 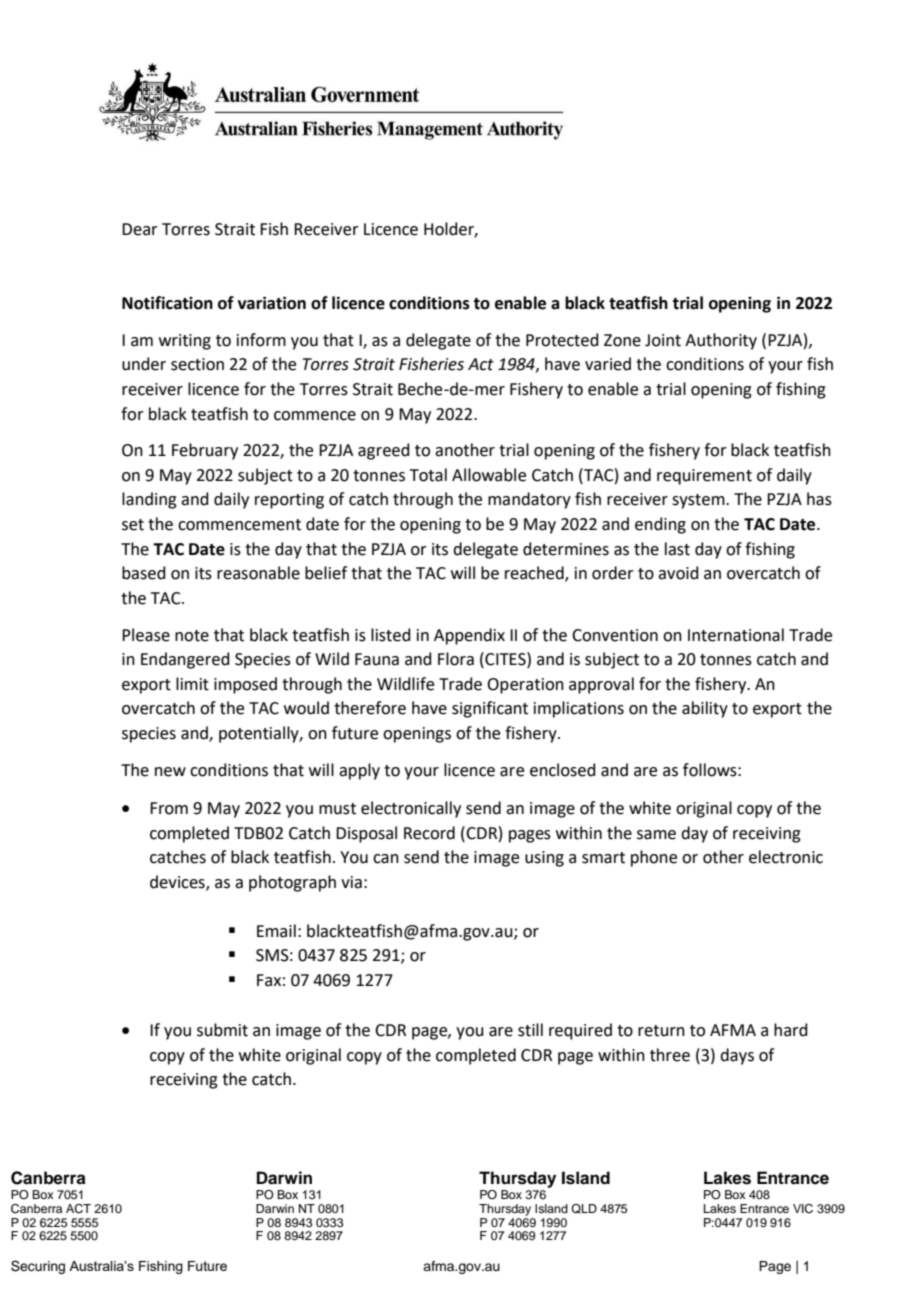 I want to click on Dear, so click(x=140, y=229).
